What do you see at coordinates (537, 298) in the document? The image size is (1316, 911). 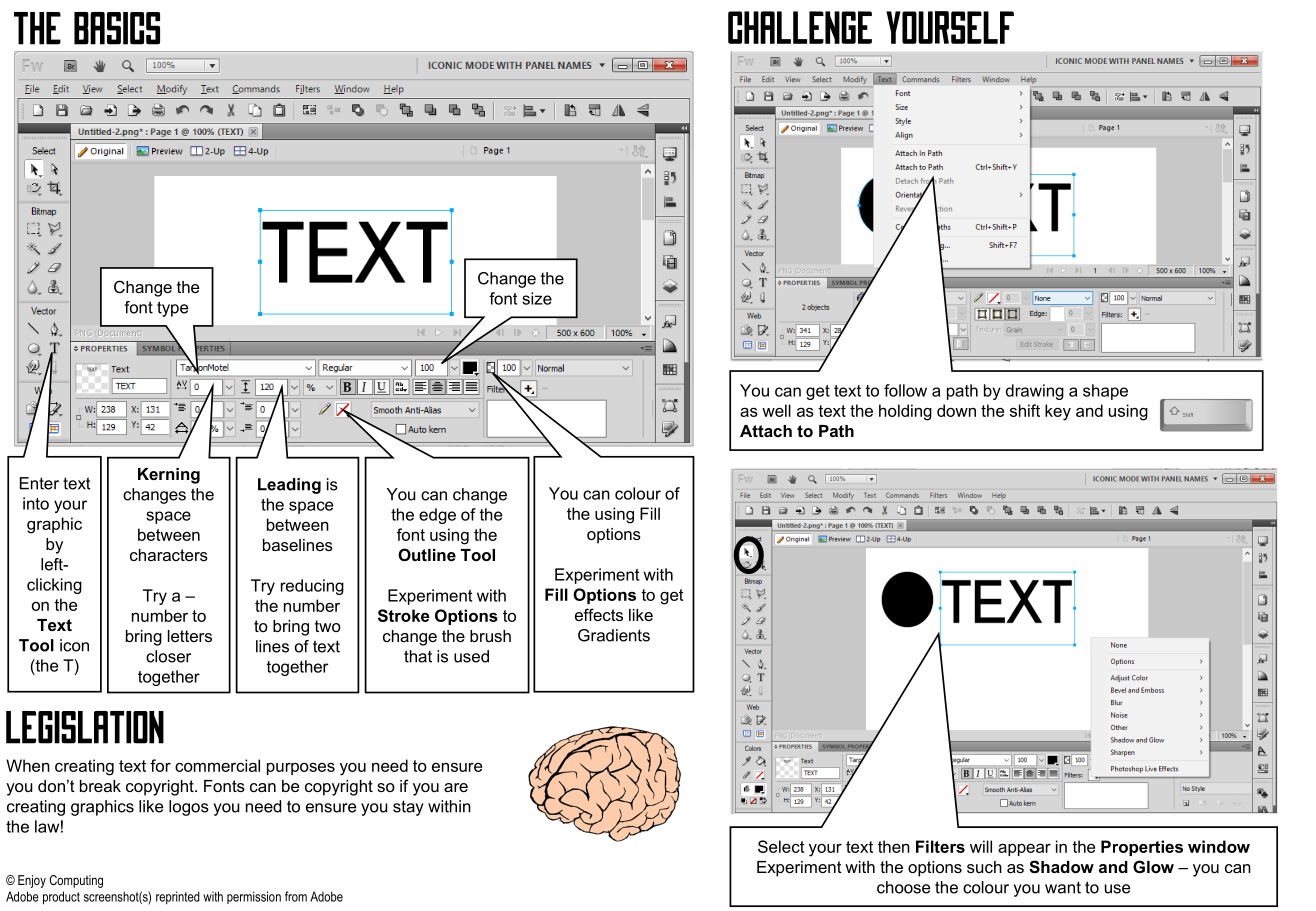 I see `size` at bounding box center [537, 298].
